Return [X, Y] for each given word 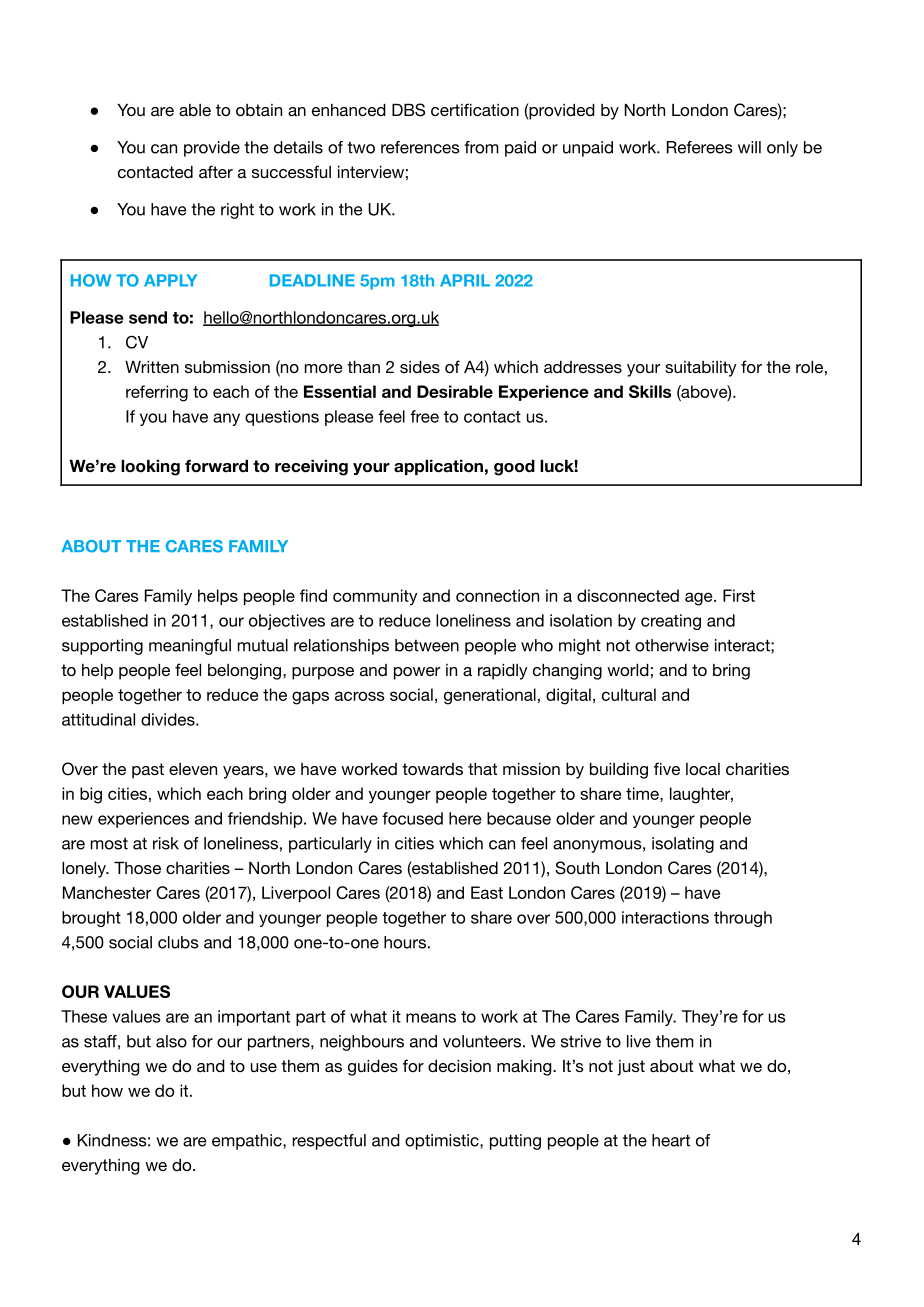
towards [432, 769]
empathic [248, 1142]
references [420, 147]
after [216, 171]
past [148, 771]
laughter [701, 795]
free [424, 416]
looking [150, 468]
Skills [650, 391]
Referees [700, 147]
